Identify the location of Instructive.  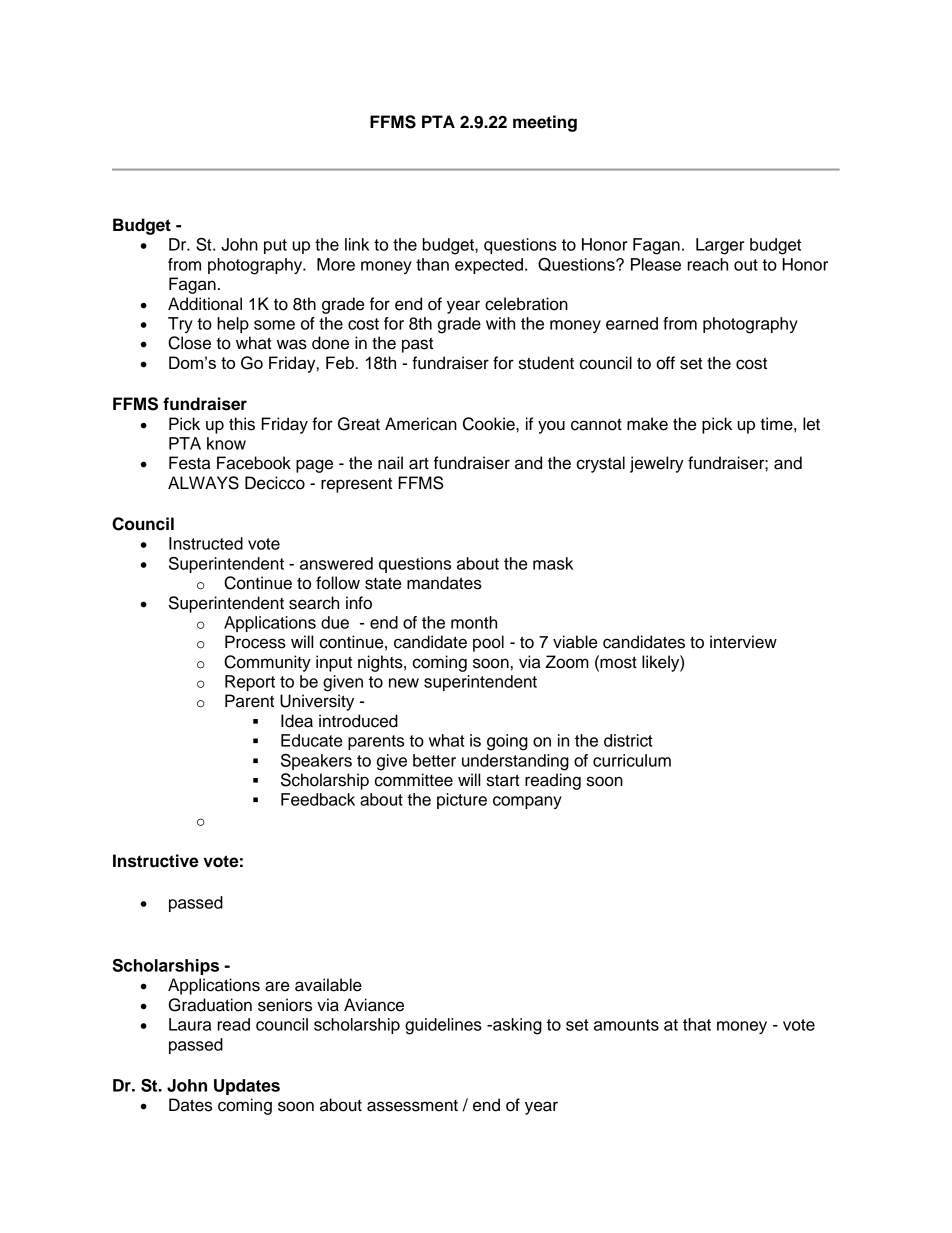
(156, 861).
